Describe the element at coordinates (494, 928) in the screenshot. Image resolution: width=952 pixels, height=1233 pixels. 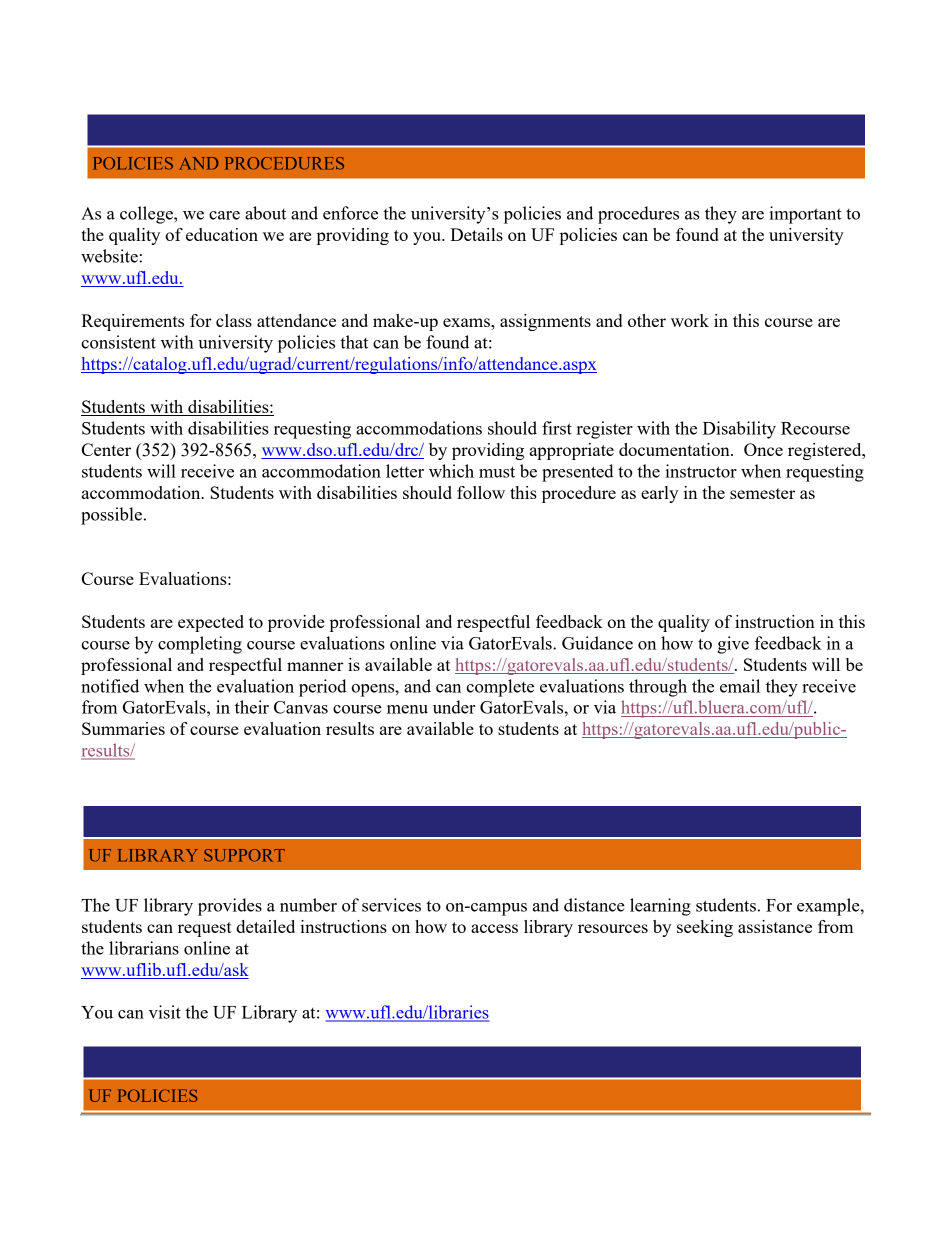
I see `access` at that location.
